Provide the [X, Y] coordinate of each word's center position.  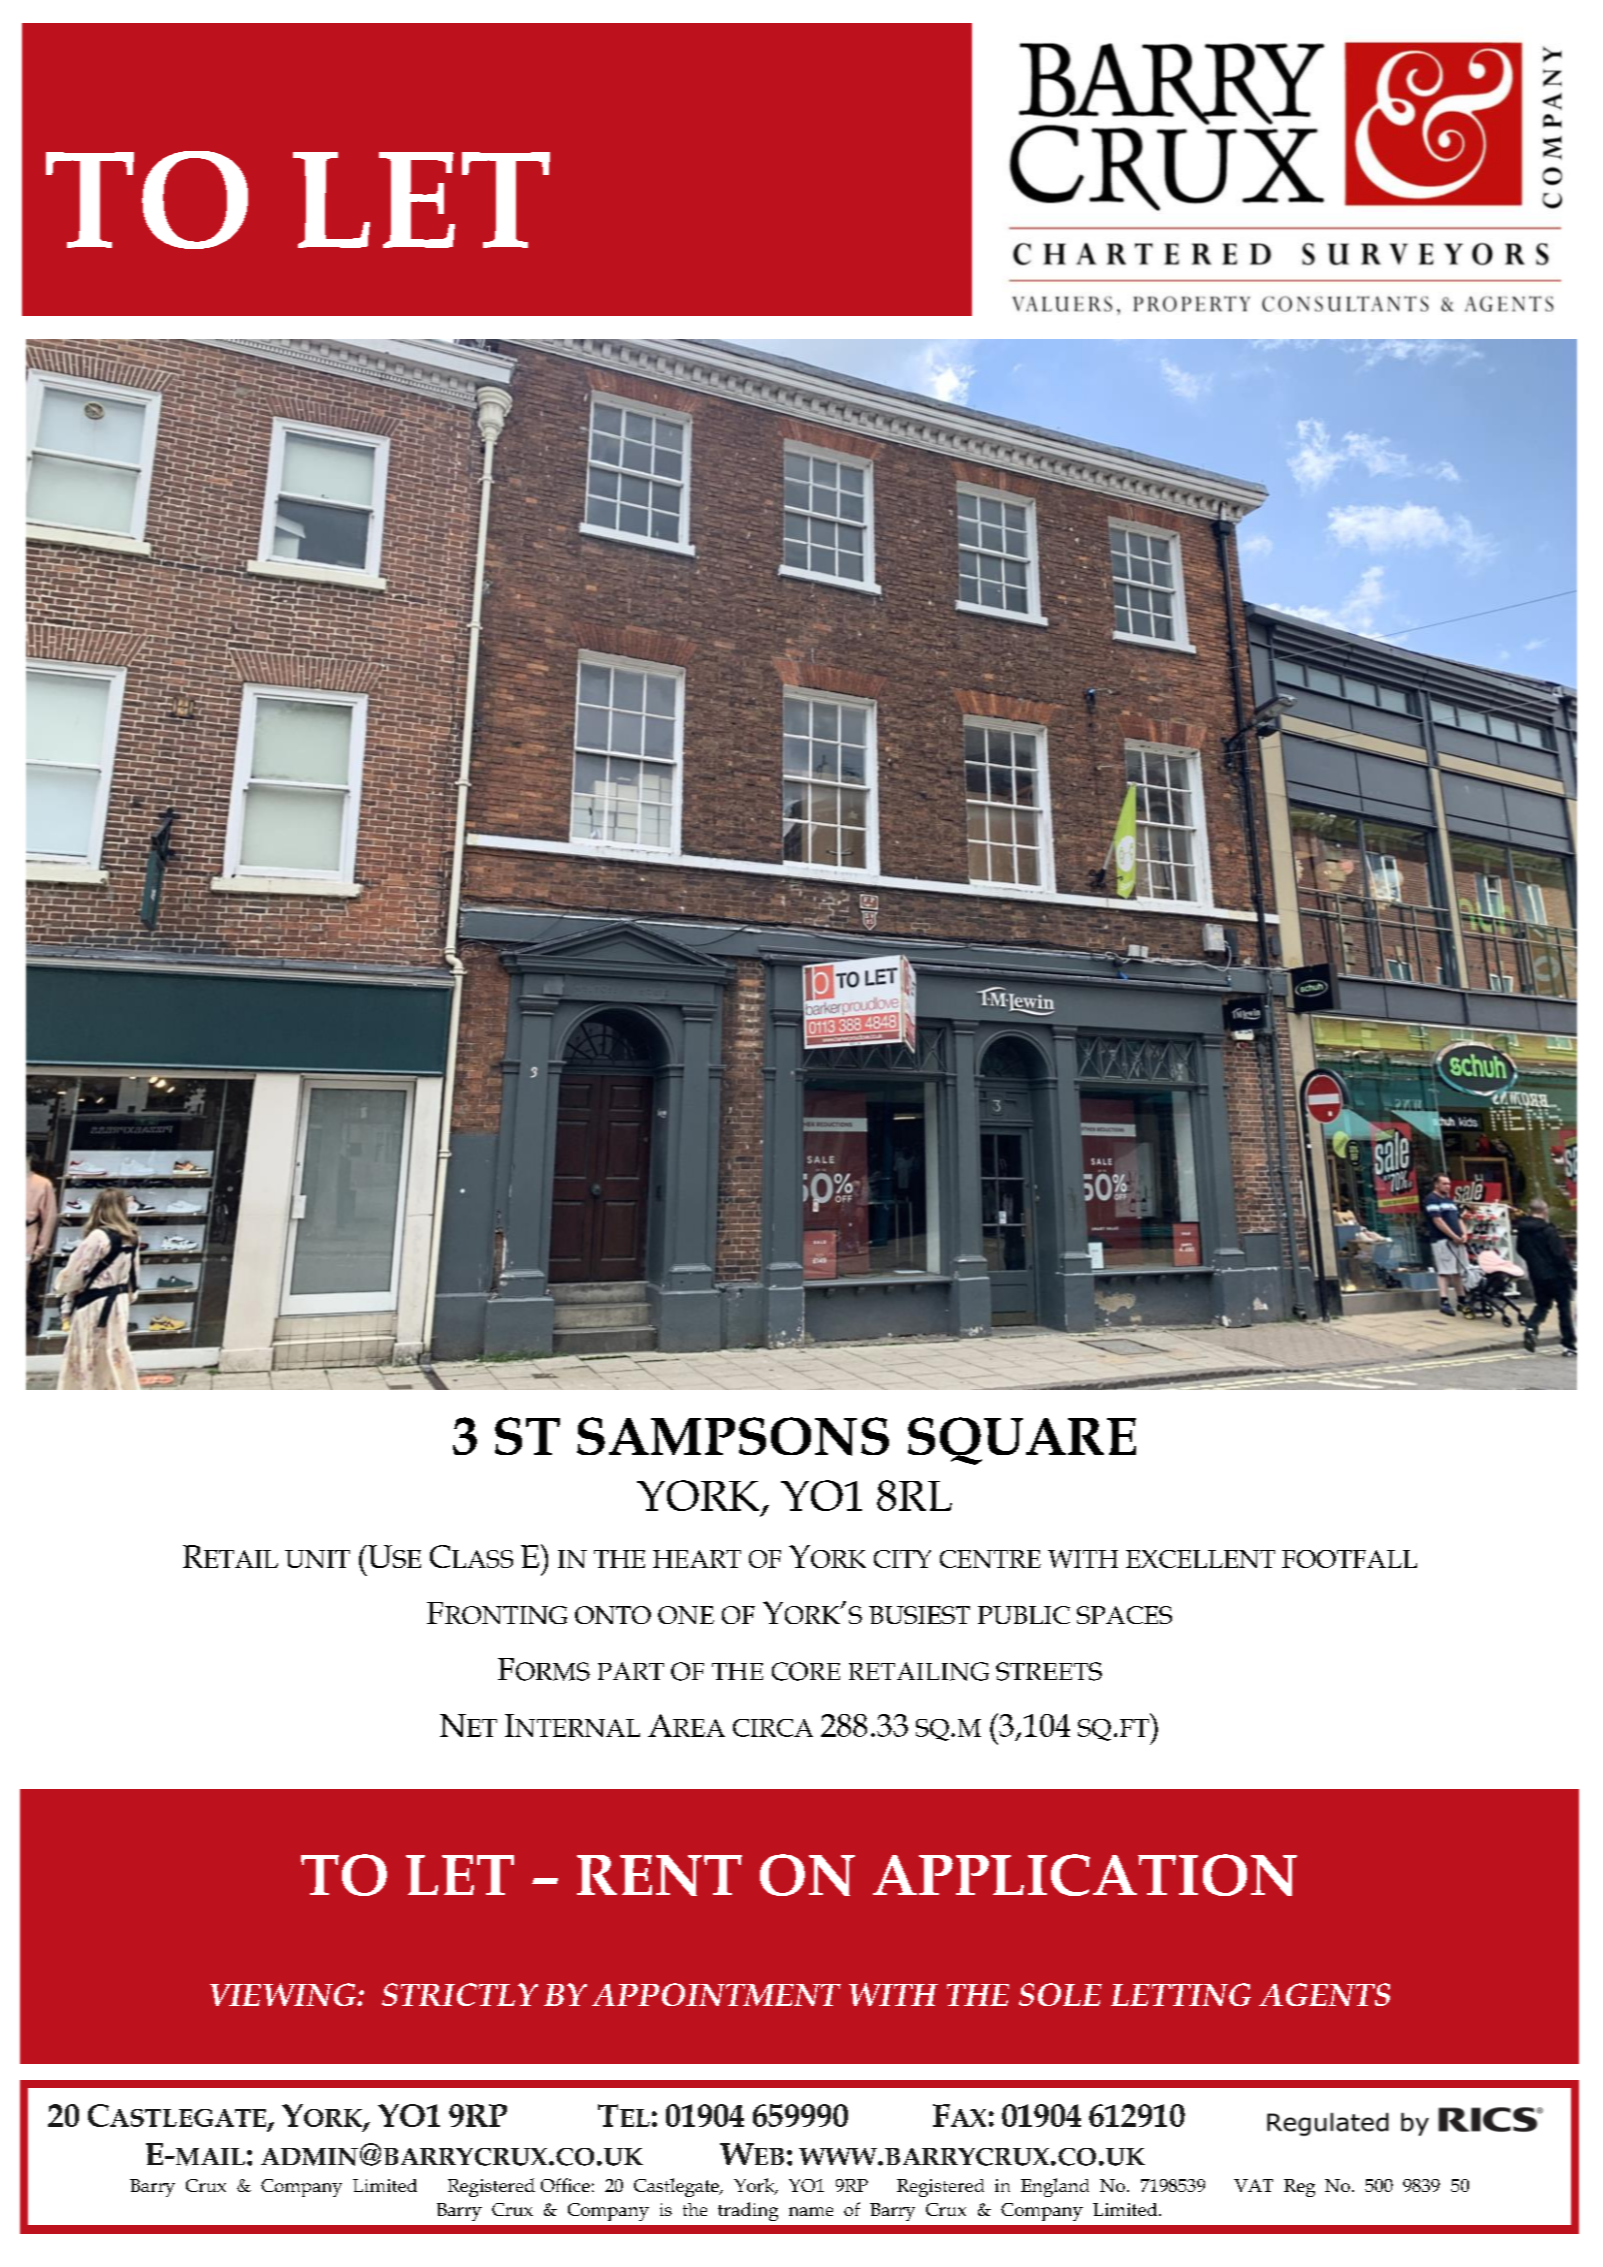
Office [565, 2185]
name [811, 2211]
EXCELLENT [1200, 1559]
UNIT [317, 1559]
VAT [1253, 2185]
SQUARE [1022, 1441]
